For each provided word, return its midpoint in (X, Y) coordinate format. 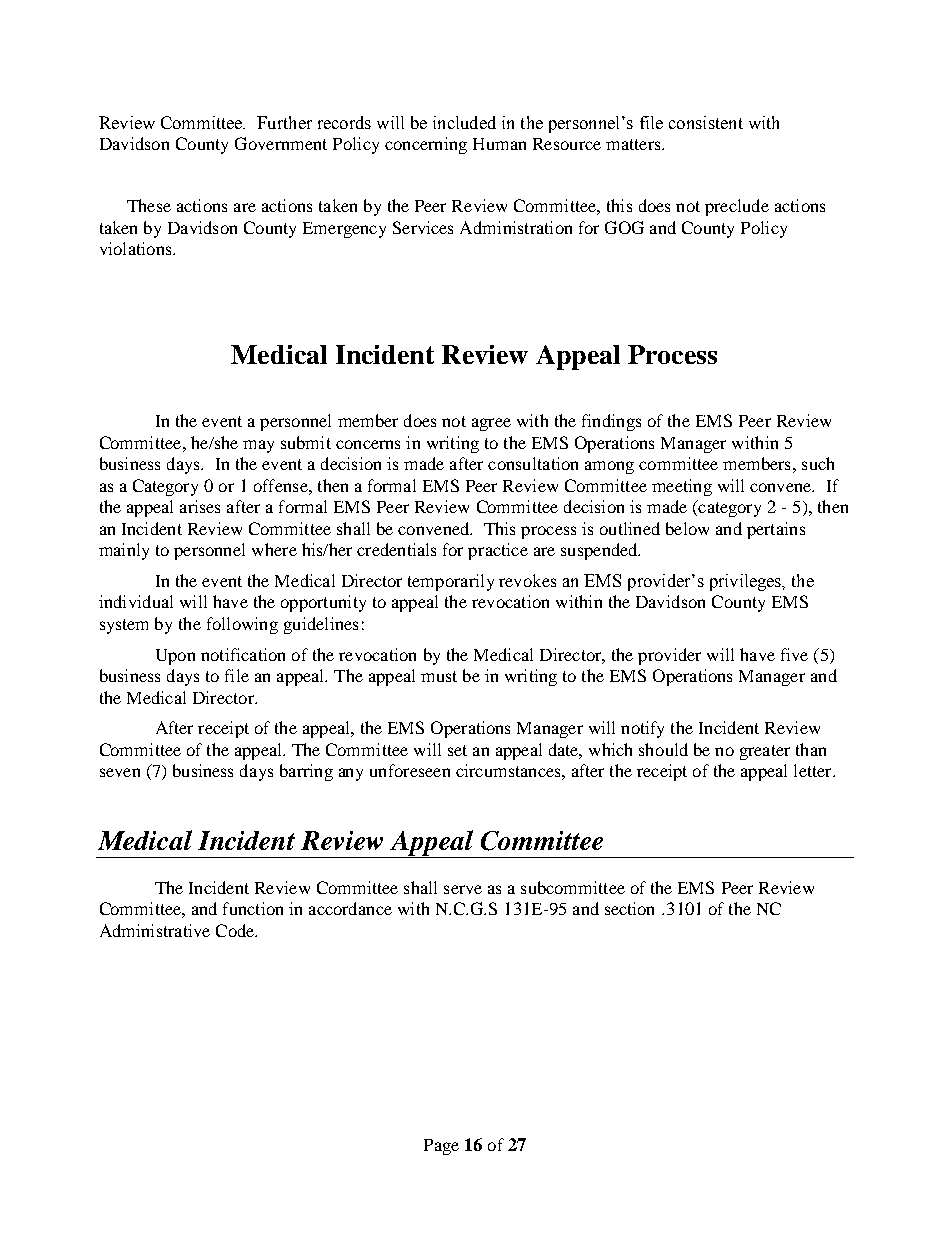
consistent (706, 122)
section (629, 908)
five (794, 654)
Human (499, 144)
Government (281, 143)
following (242, 625)
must (439, 676)
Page (441, 1147)
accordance (350, 908)
